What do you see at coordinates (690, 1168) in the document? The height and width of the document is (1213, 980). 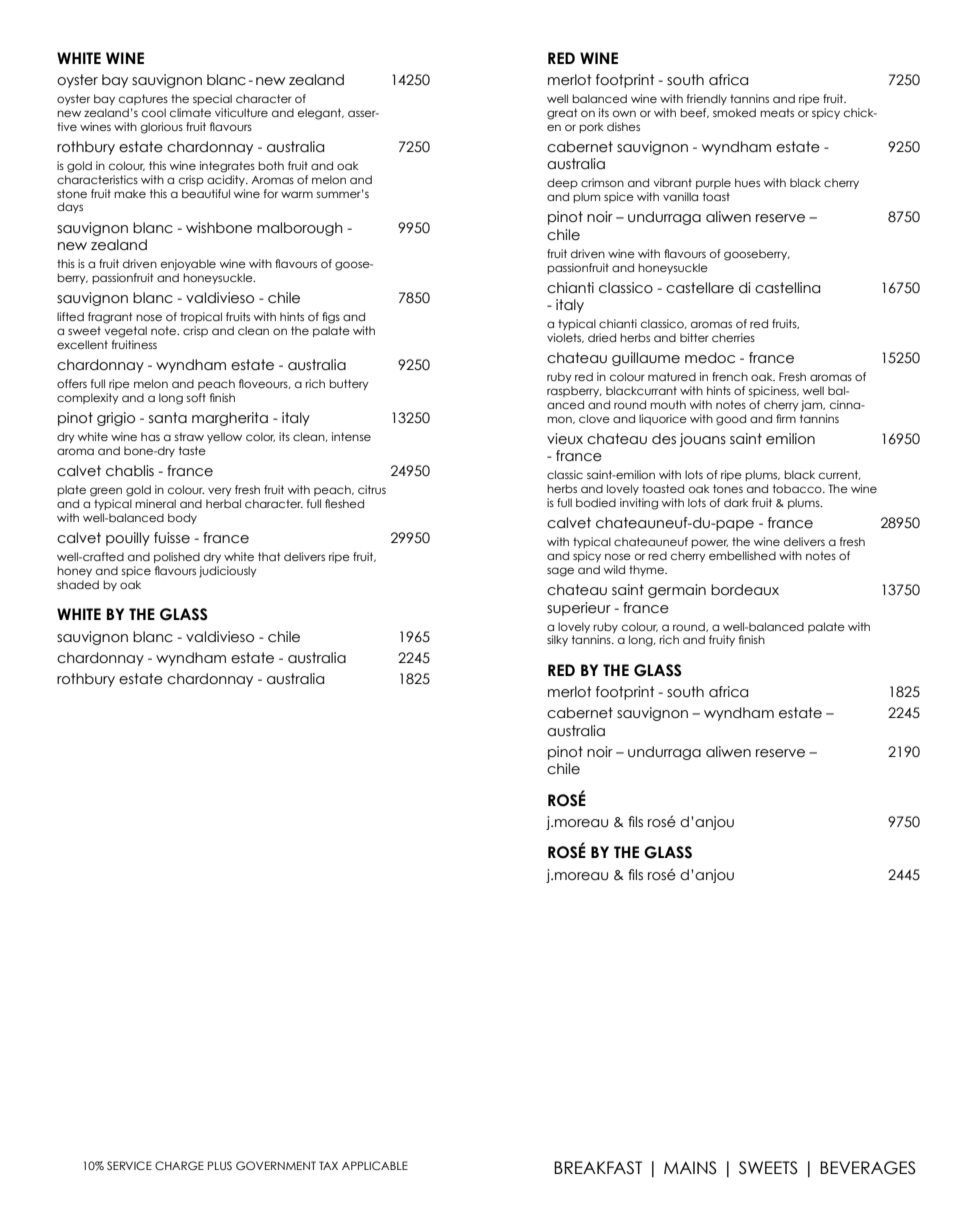 I see `MAINS` at bounding box center [690, 1168].
